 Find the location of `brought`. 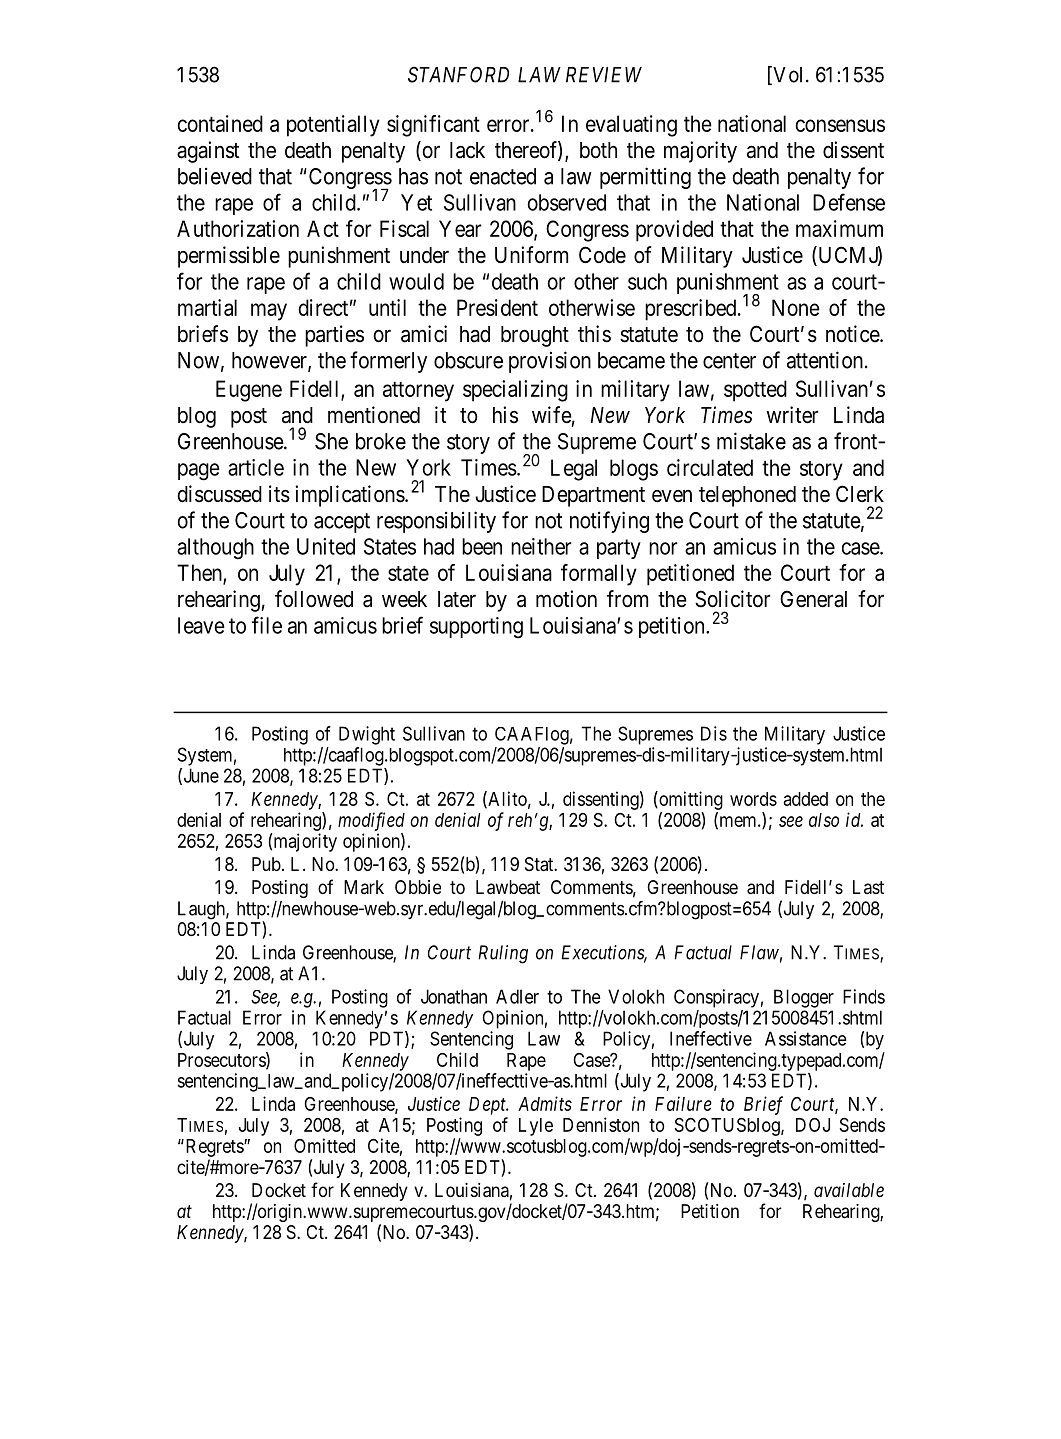

brought is located at coordinates (535, 336).
